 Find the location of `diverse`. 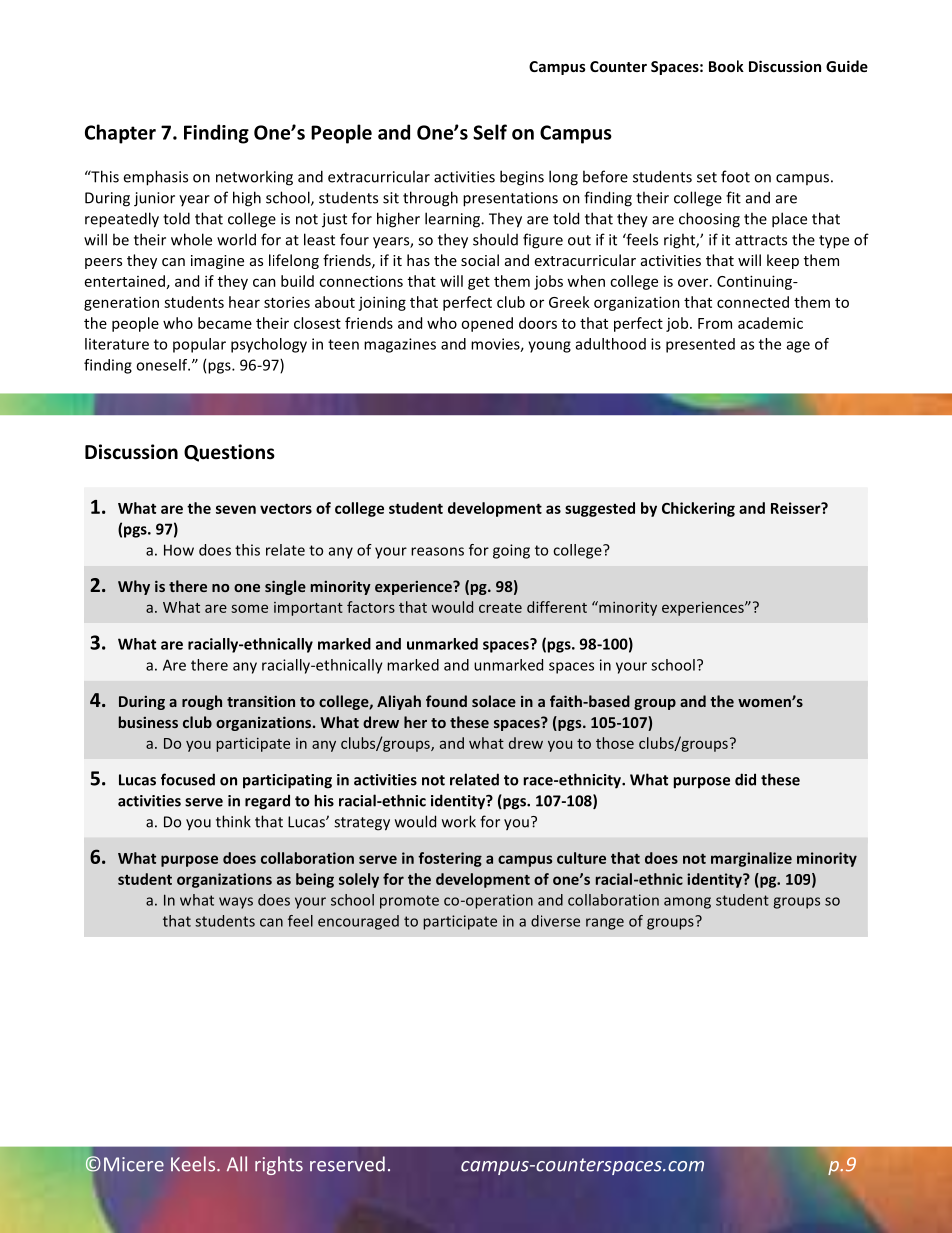

diverse is located at coordinates (555, 921).
